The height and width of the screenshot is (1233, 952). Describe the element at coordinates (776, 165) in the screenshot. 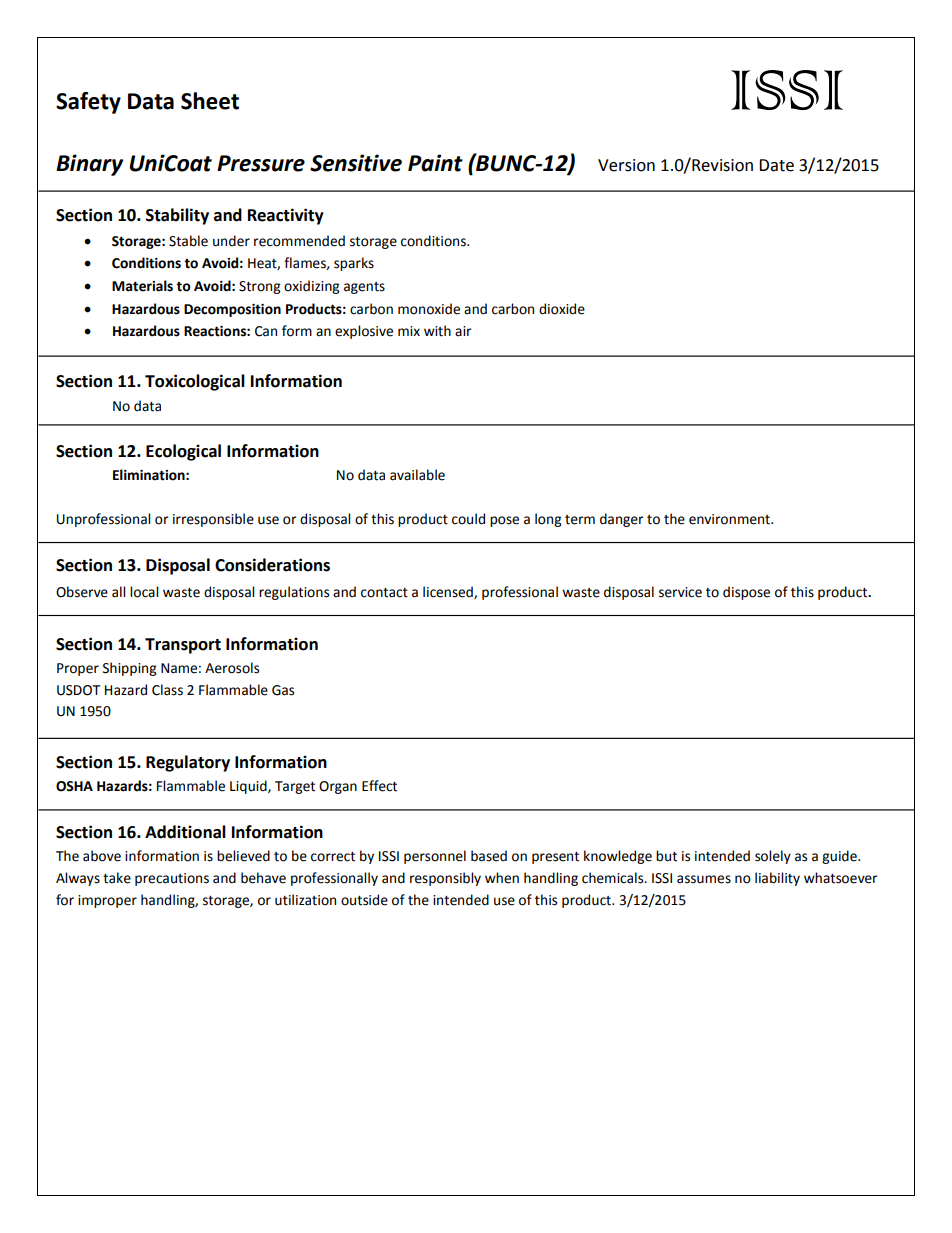

I see `Date` at that location.
